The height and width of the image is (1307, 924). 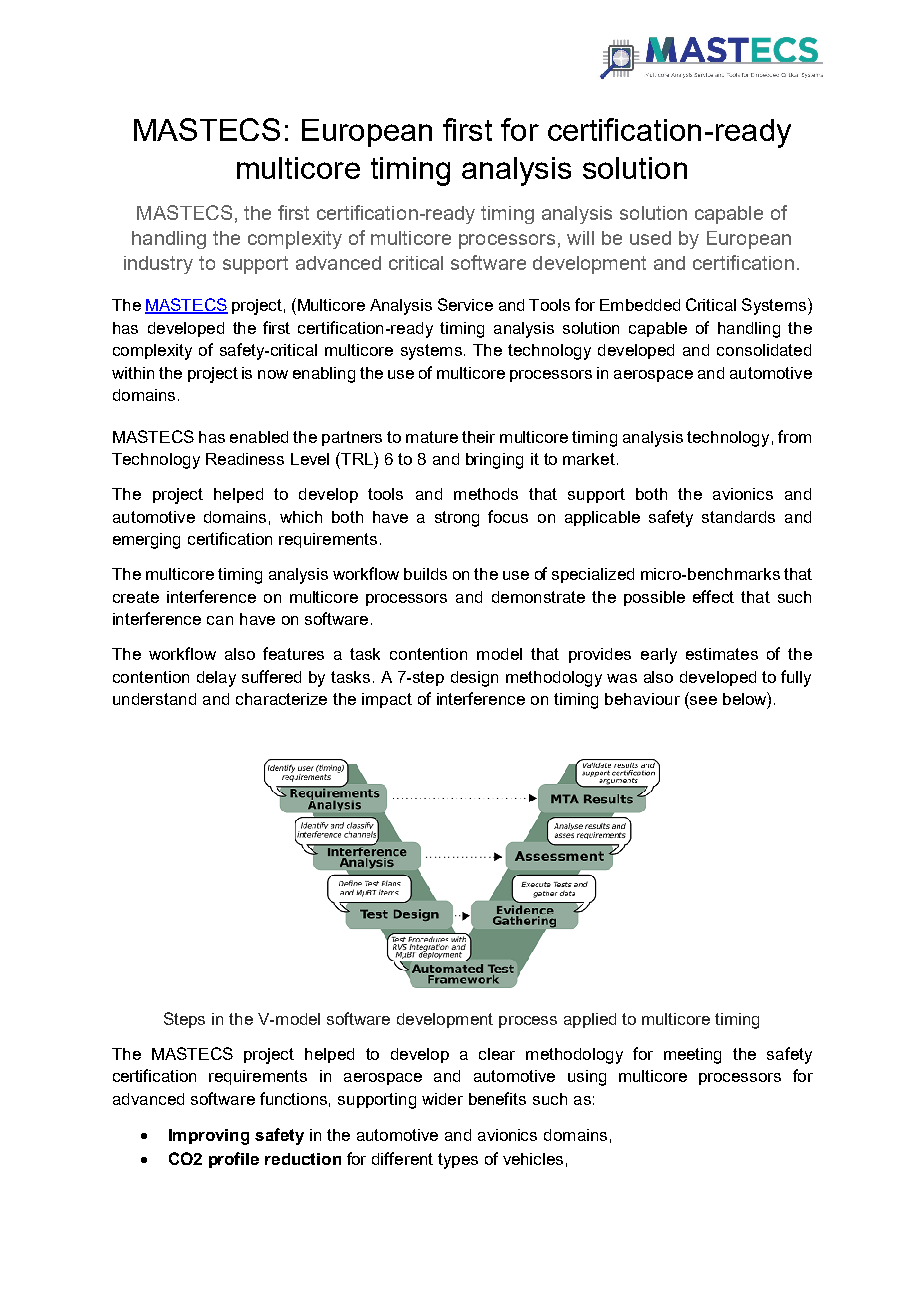 What do you see at coordinates (497, 1054) in the image?
I see `clear` at bounding box center [497, 1054].
